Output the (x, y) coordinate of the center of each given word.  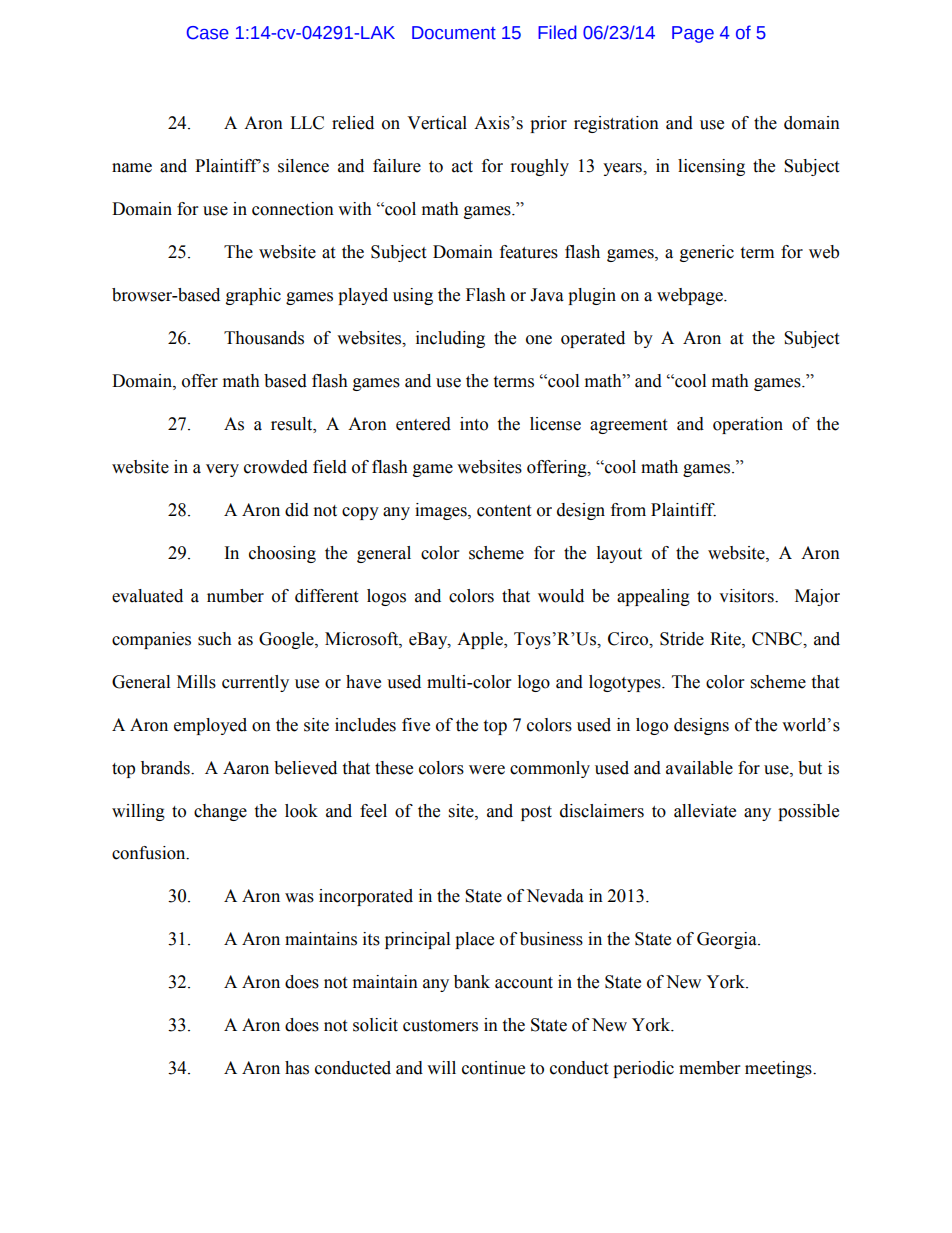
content (504, 511)
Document (454, 33)
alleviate (705, 811)
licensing (711, 167)
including (450, 339)
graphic (253, 296)
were (487, 770)
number (235, 596)
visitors (747, 596)
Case (208, 33)
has (297, 1068)
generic (707, 253)
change (220, 812)
